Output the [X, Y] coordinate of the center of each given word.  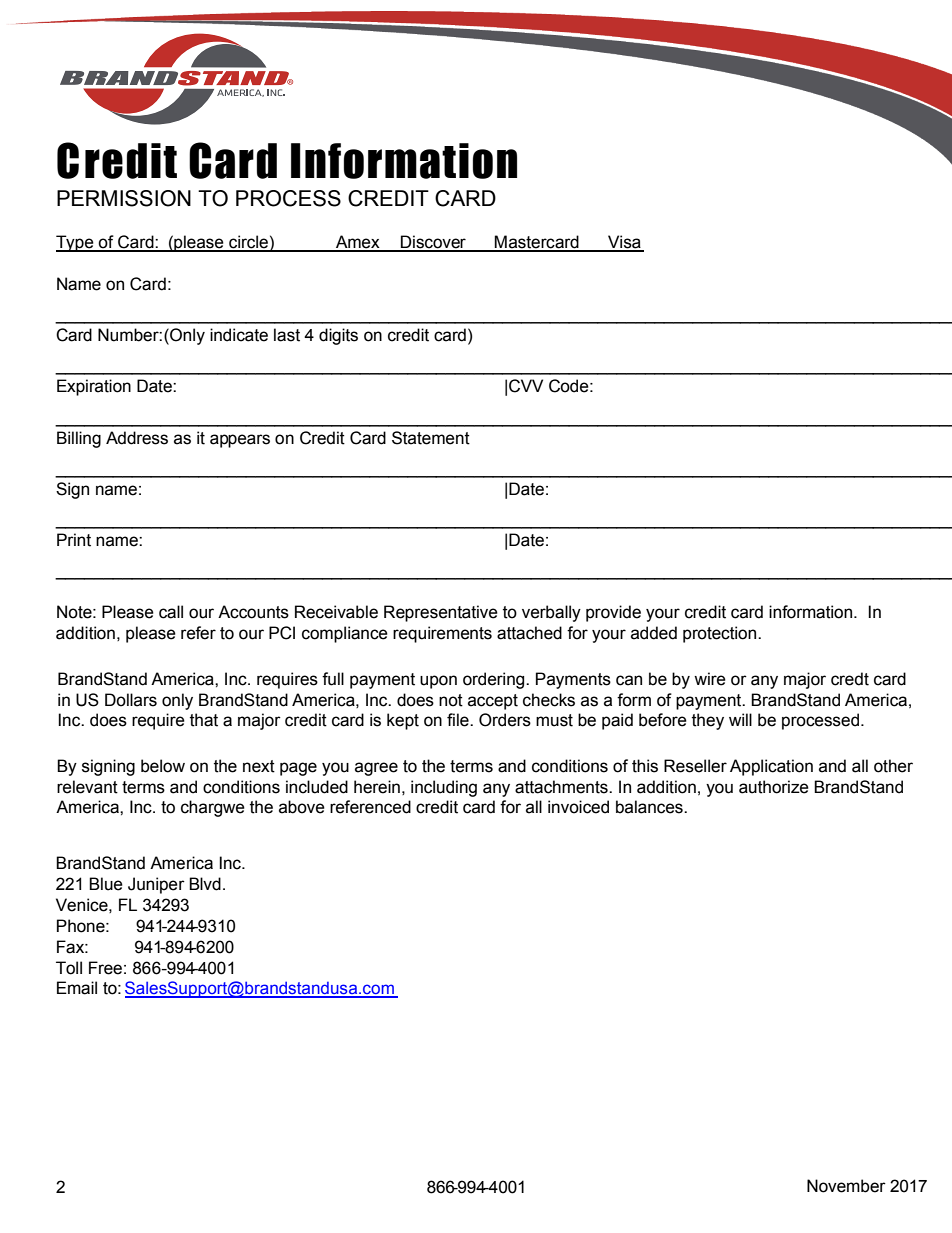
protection [721, 634]
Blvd [205, 884]
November [846, 1186]
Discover [433, 243]
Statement [431, 438]
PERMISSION [124, 198]
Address [137, 438]
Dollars [131, 700]
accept [493, 702]
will [740, 719]
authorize [774, 787]
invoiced [578, 807]
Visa [624, 243]
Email [77, 988]
